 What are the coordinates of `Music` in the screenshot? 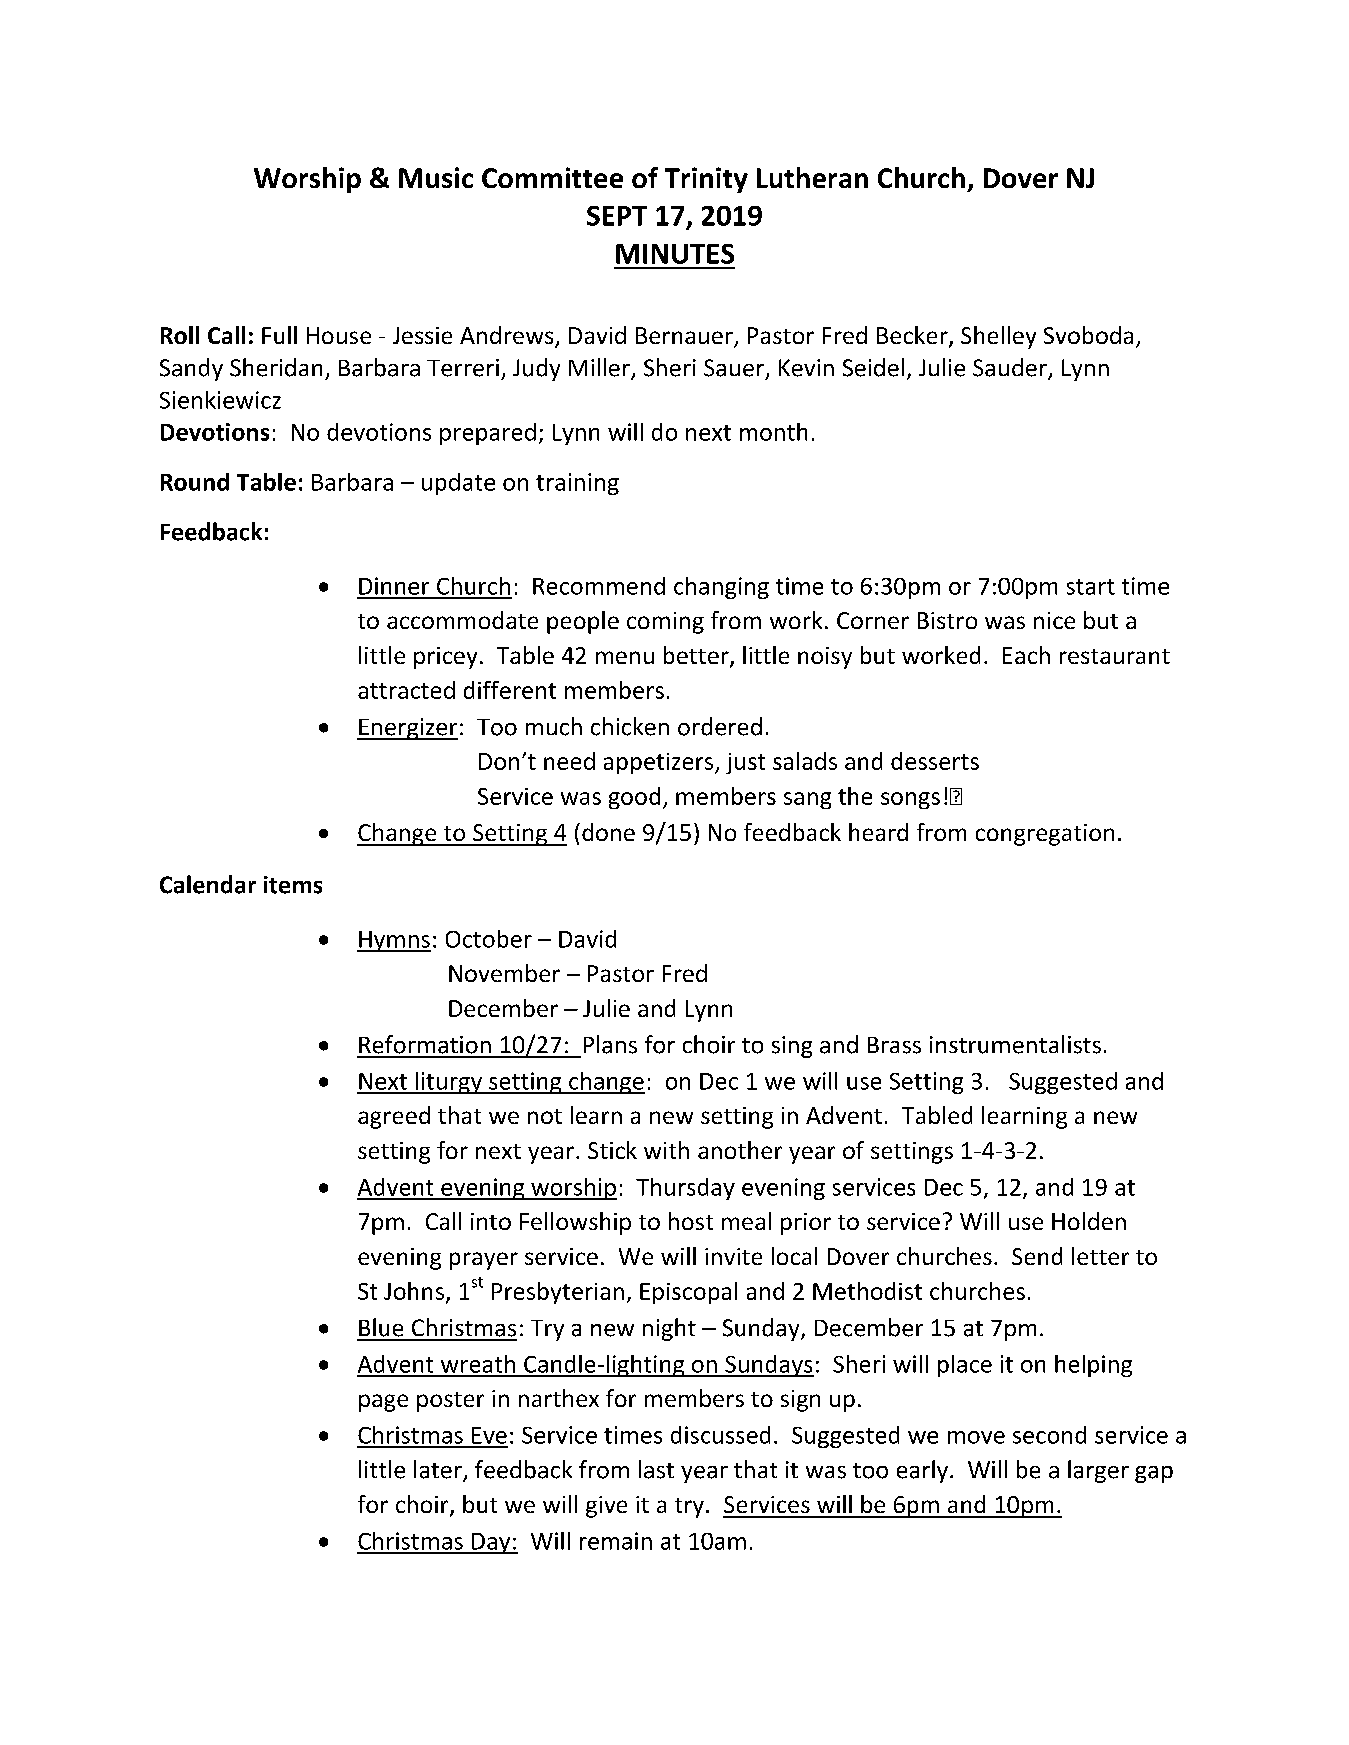 It's located at (436, 177).
